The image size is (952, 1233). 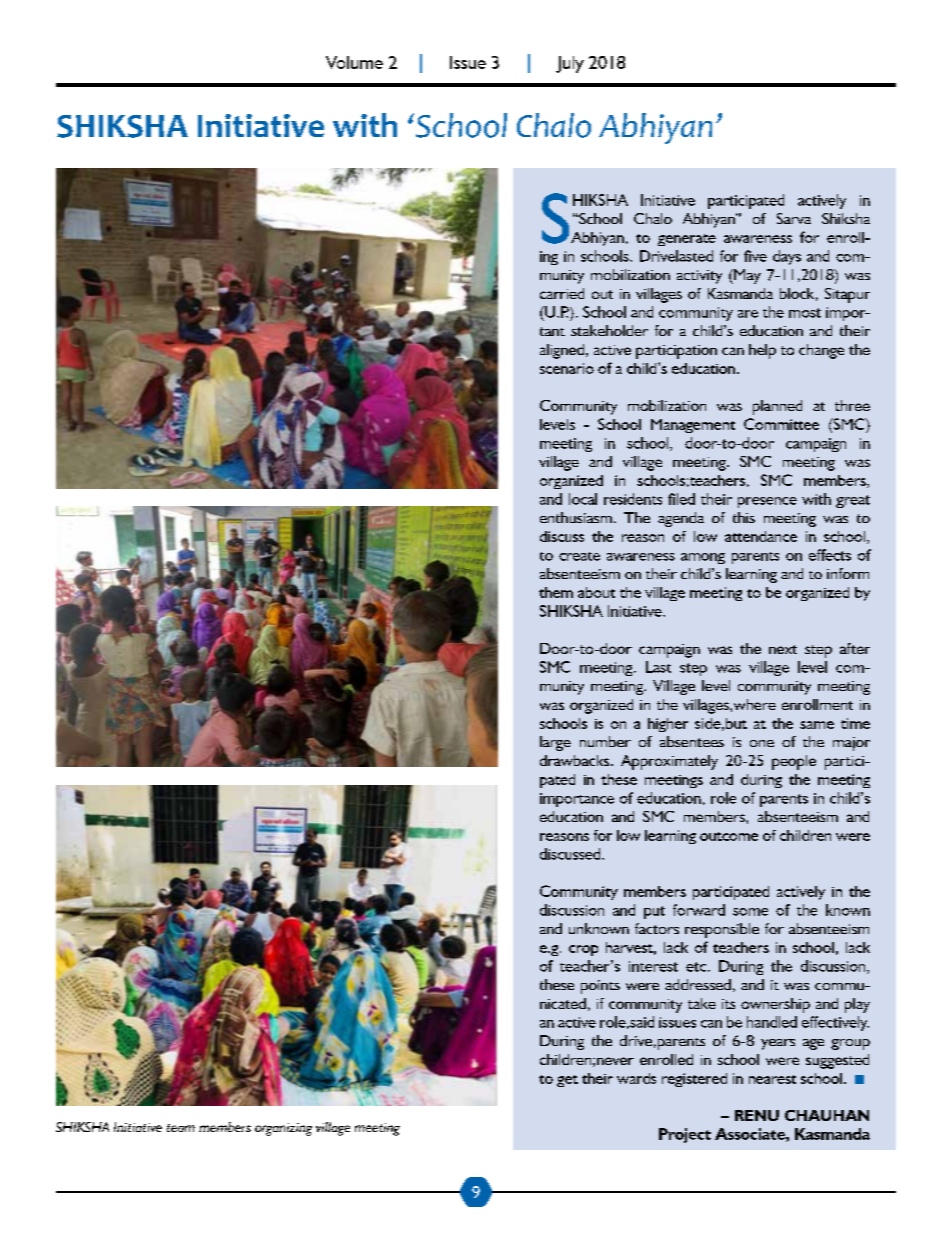 I want to click on large, so click(x=555, y=743).
